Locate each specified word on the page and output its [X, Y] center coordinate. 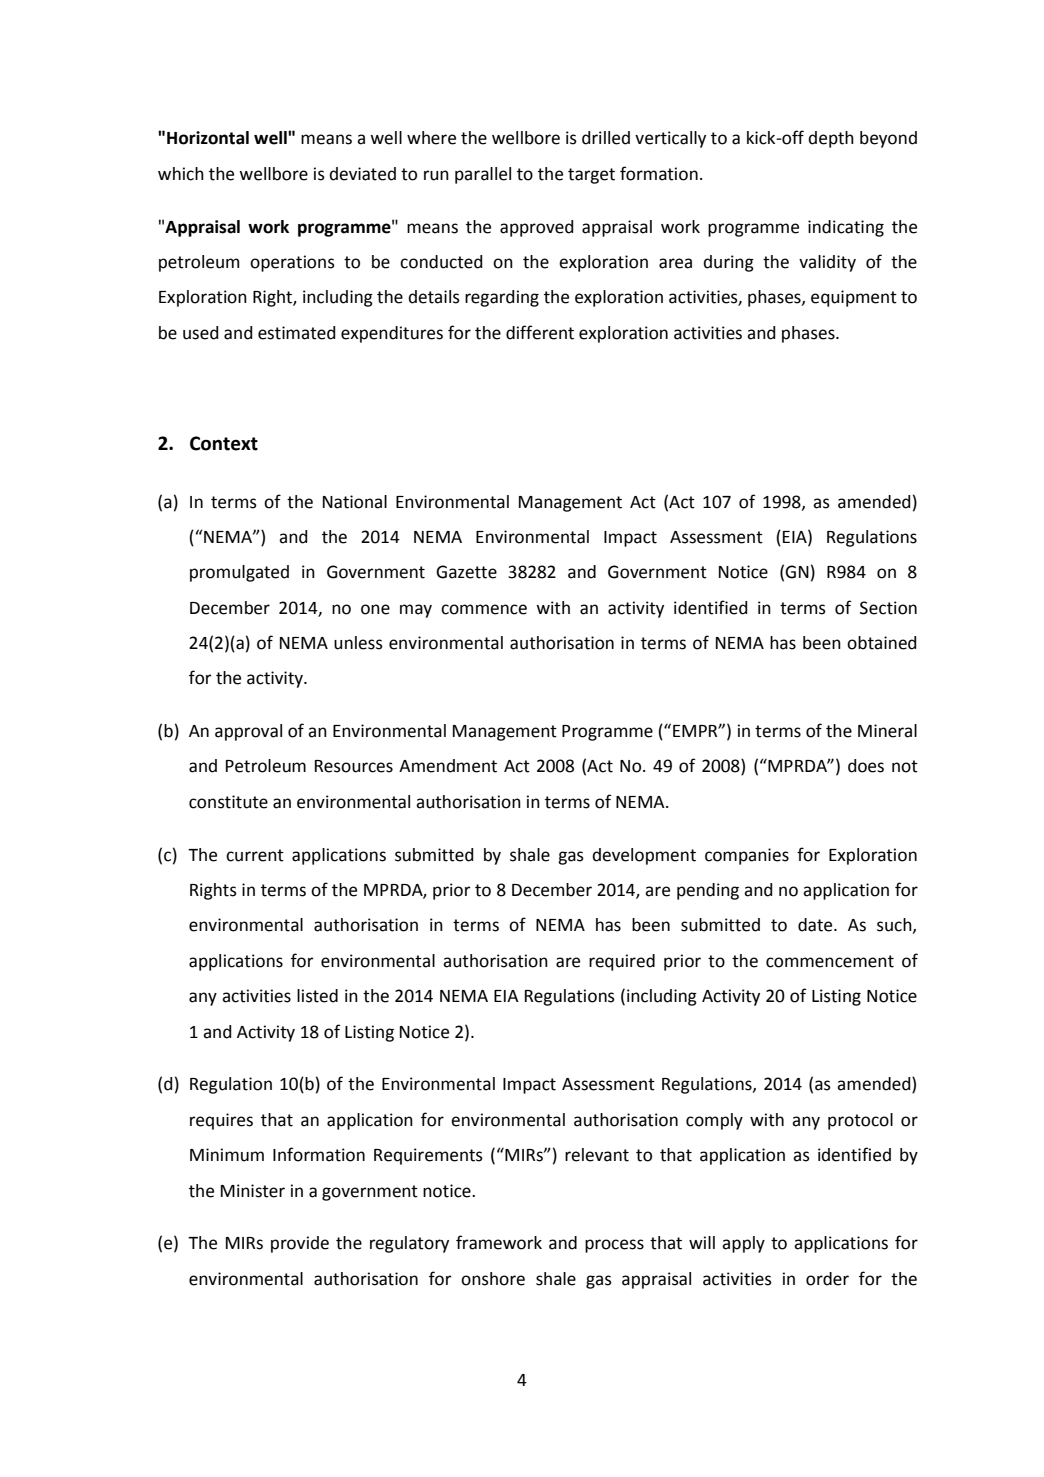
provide [300, 1244]
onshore [493, 1279]
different [540, 332]
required [622, 962]
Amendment [448, 766]
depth [831, 139]
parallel [483, 175]
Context [224, 443]
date [816, 925]
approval [248, 732]
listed [317, 996]
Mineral [887, 731]
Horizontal [208, 138]
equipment [854, 298]
